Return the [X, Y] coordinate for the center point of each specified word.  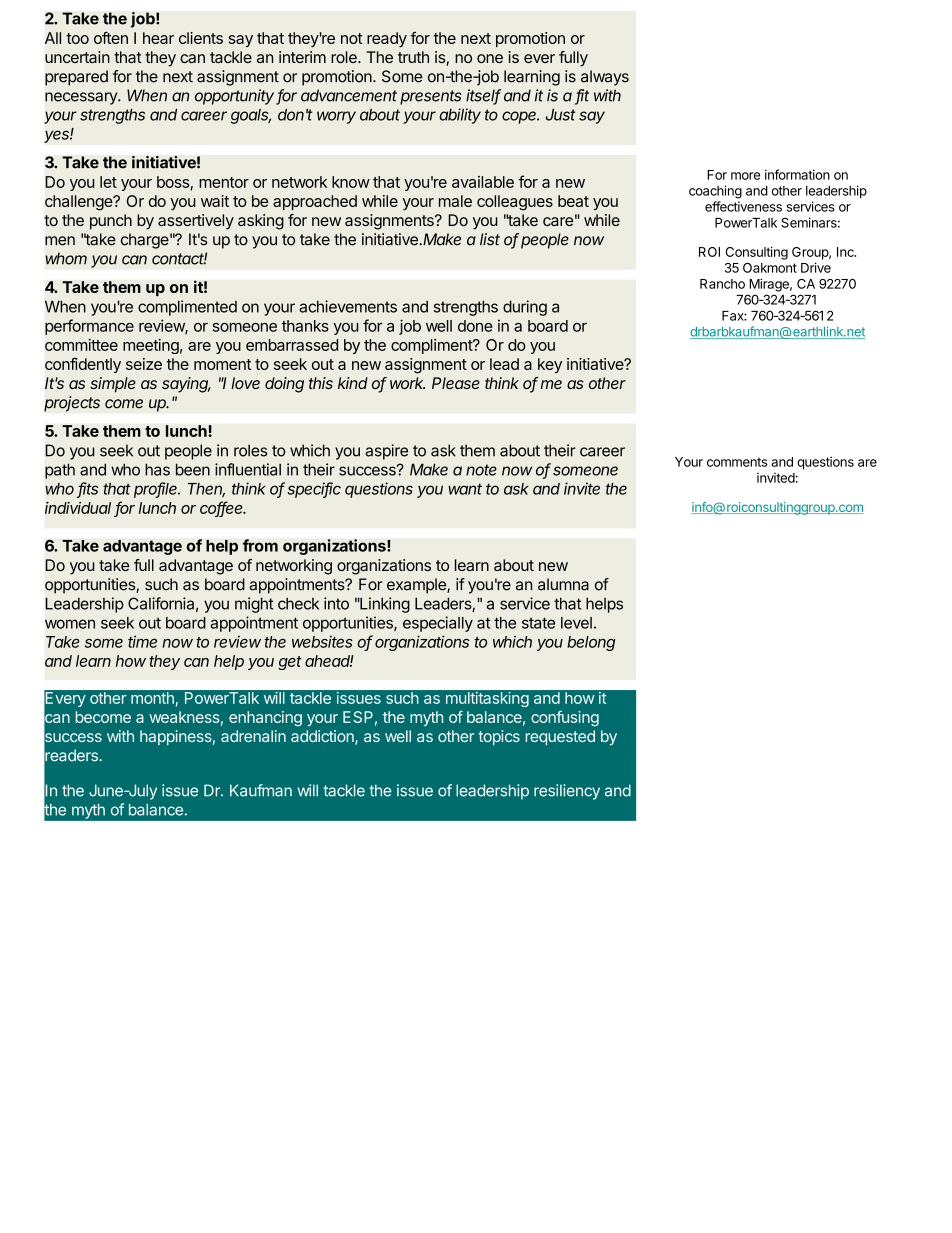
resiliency [567, 792]
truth [413, 57]
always [605, 78]
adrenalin [253, 736]
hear [158, 38]
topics [499, 737]
